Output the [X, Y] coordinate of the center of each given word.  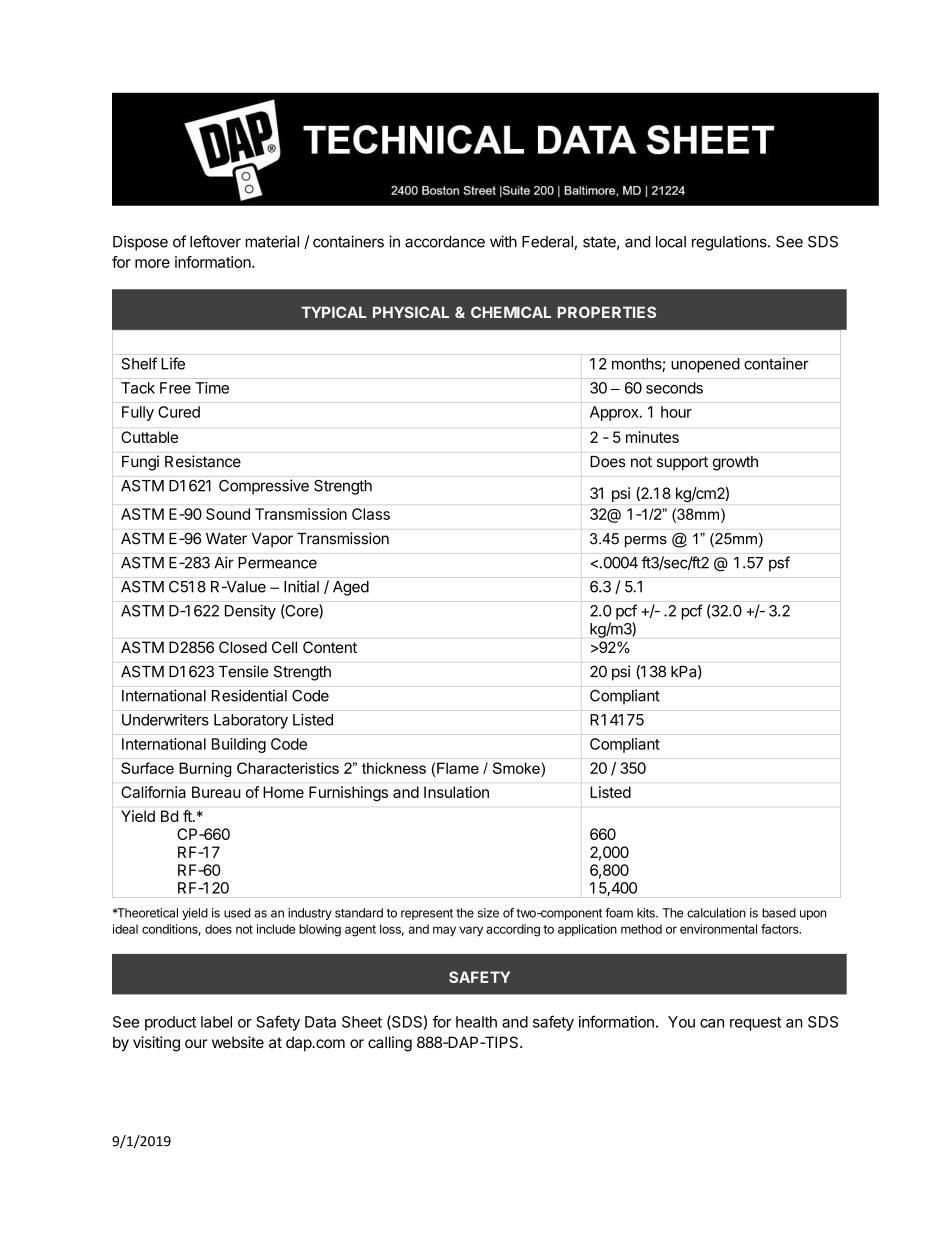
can [712, 1023]
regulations [730, 243]
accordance [445, 242]
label [216, 1022]
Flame [458, 768]
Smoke [517, 768]
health [476, 1022]
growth [735, 463]
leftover [215, 241]
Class [371, 514]
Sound [228, 514]
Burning [205, 769]
